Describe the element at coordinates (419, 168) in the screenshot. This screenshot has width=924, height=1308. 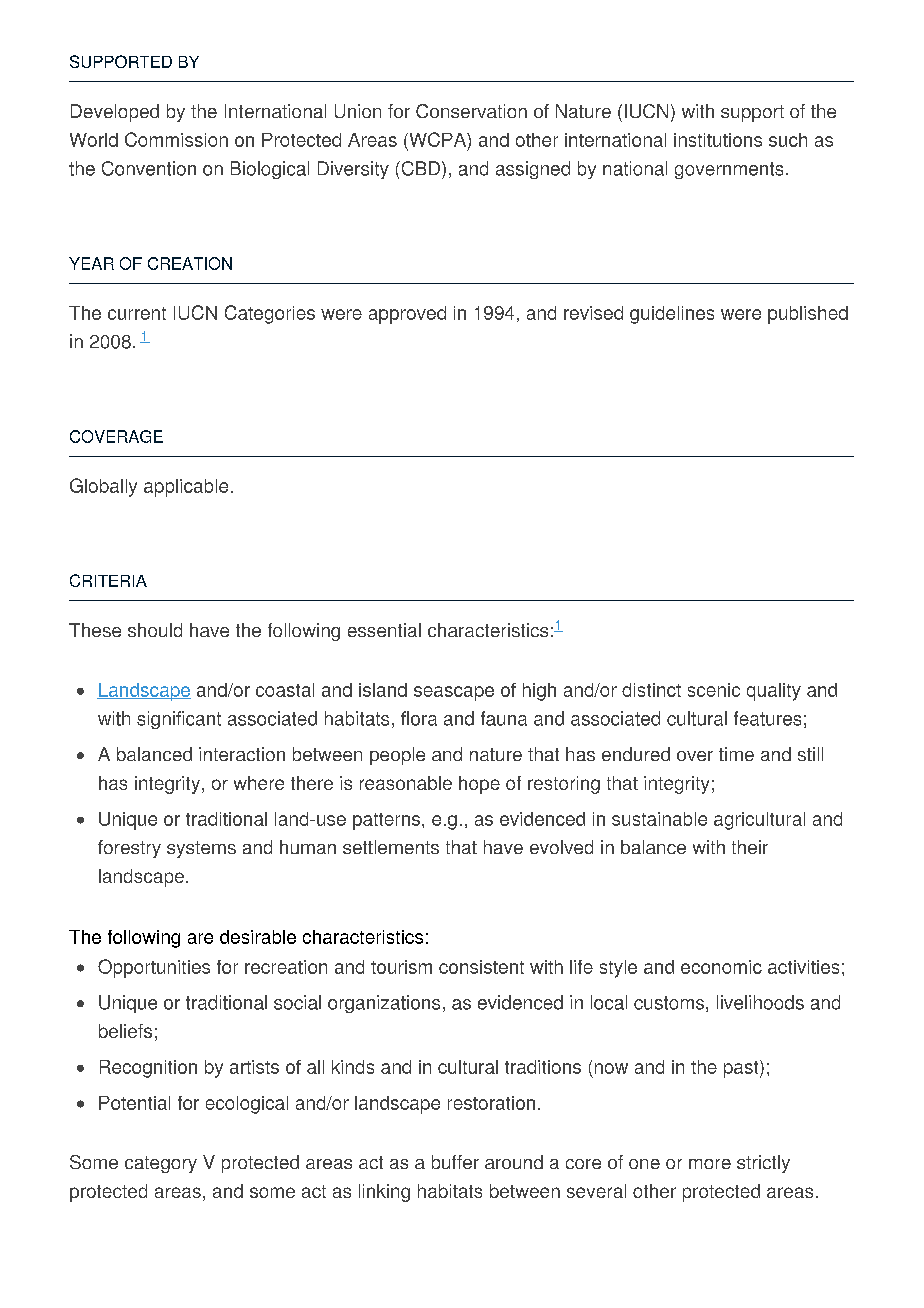
I see `CBD` at that location.
